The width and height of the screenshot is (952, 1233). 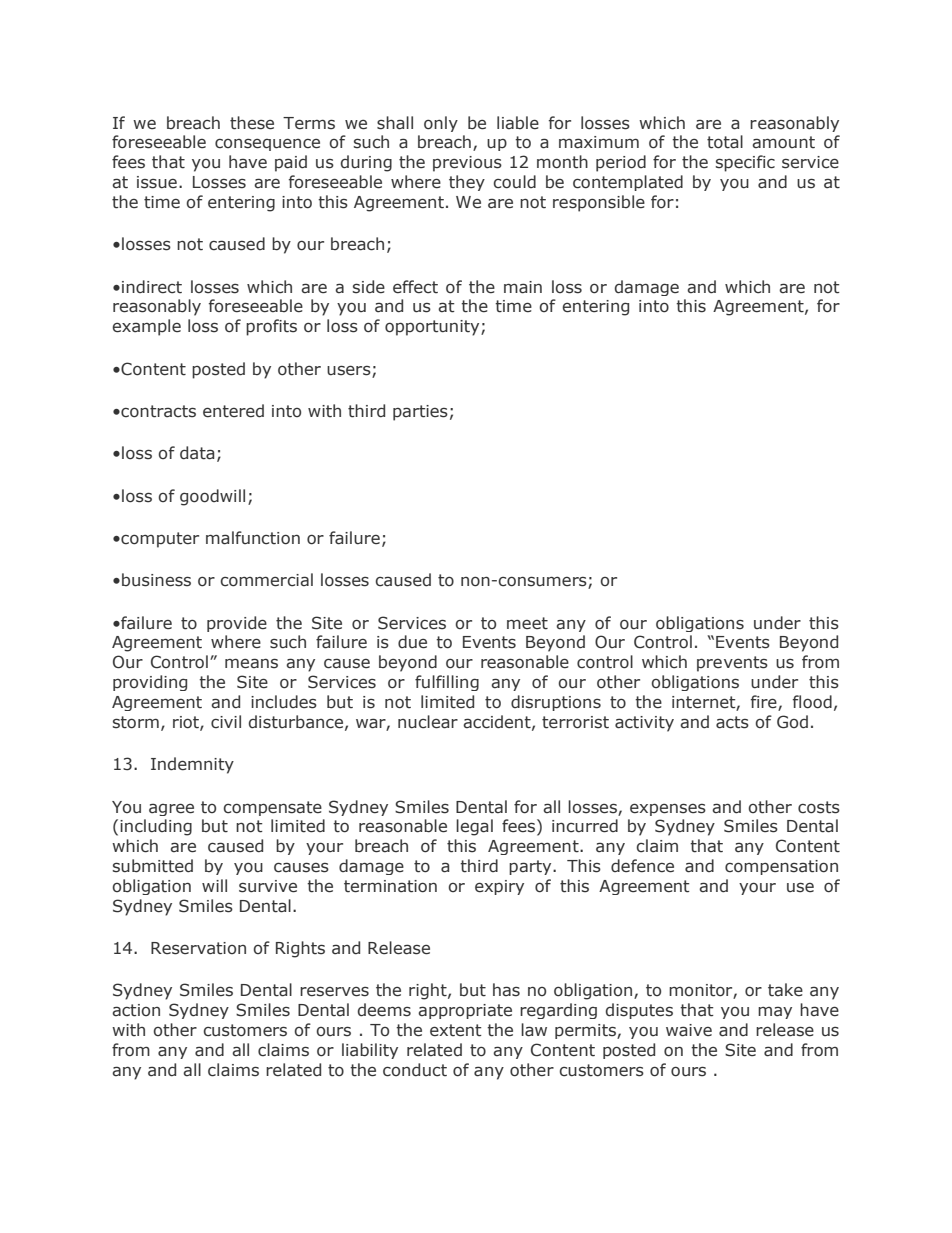 I want to click on God, so click(x=792, y=722).
